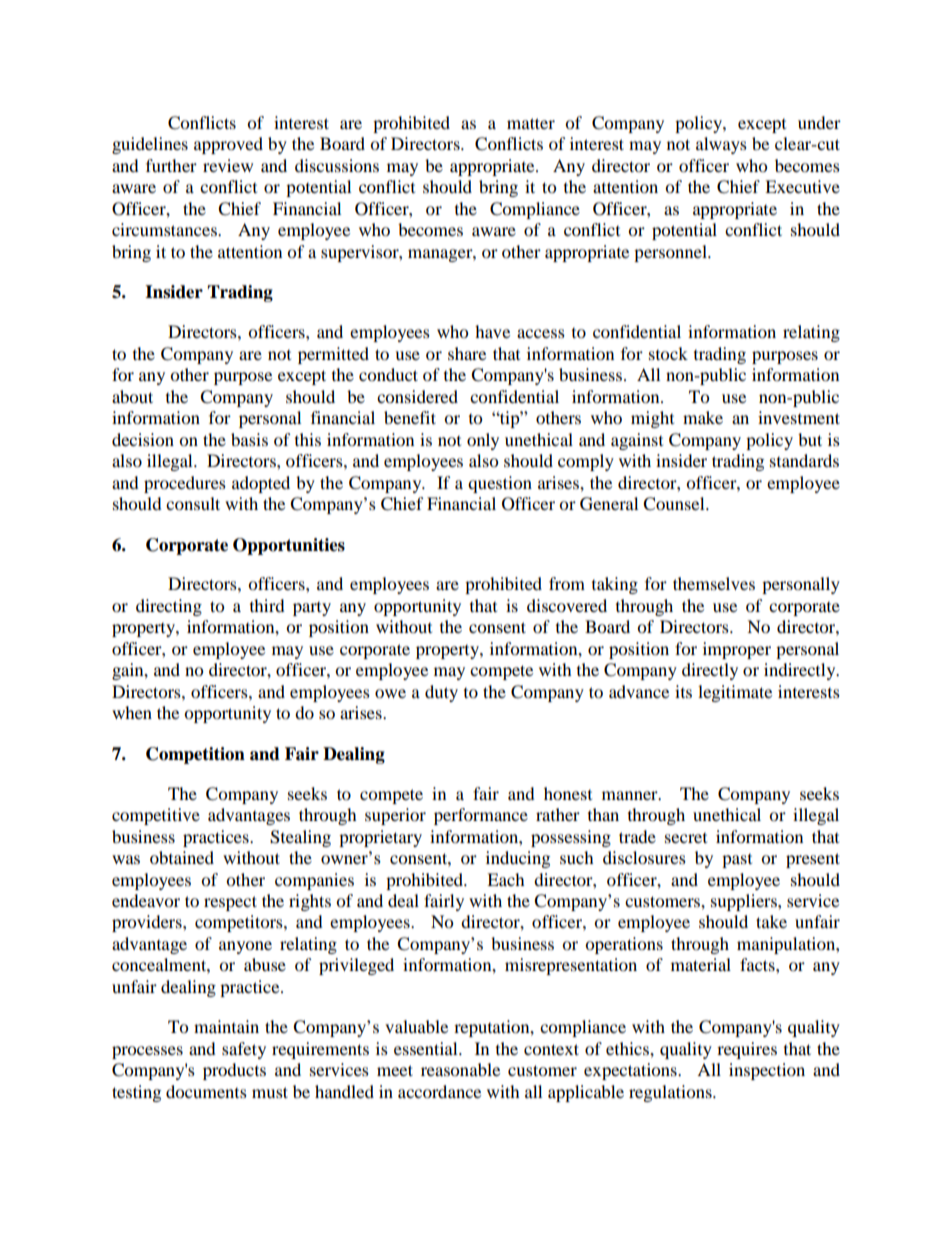 The height and width of the screenshot is (1233, 952). I want to click on always, so click(721, 145).
